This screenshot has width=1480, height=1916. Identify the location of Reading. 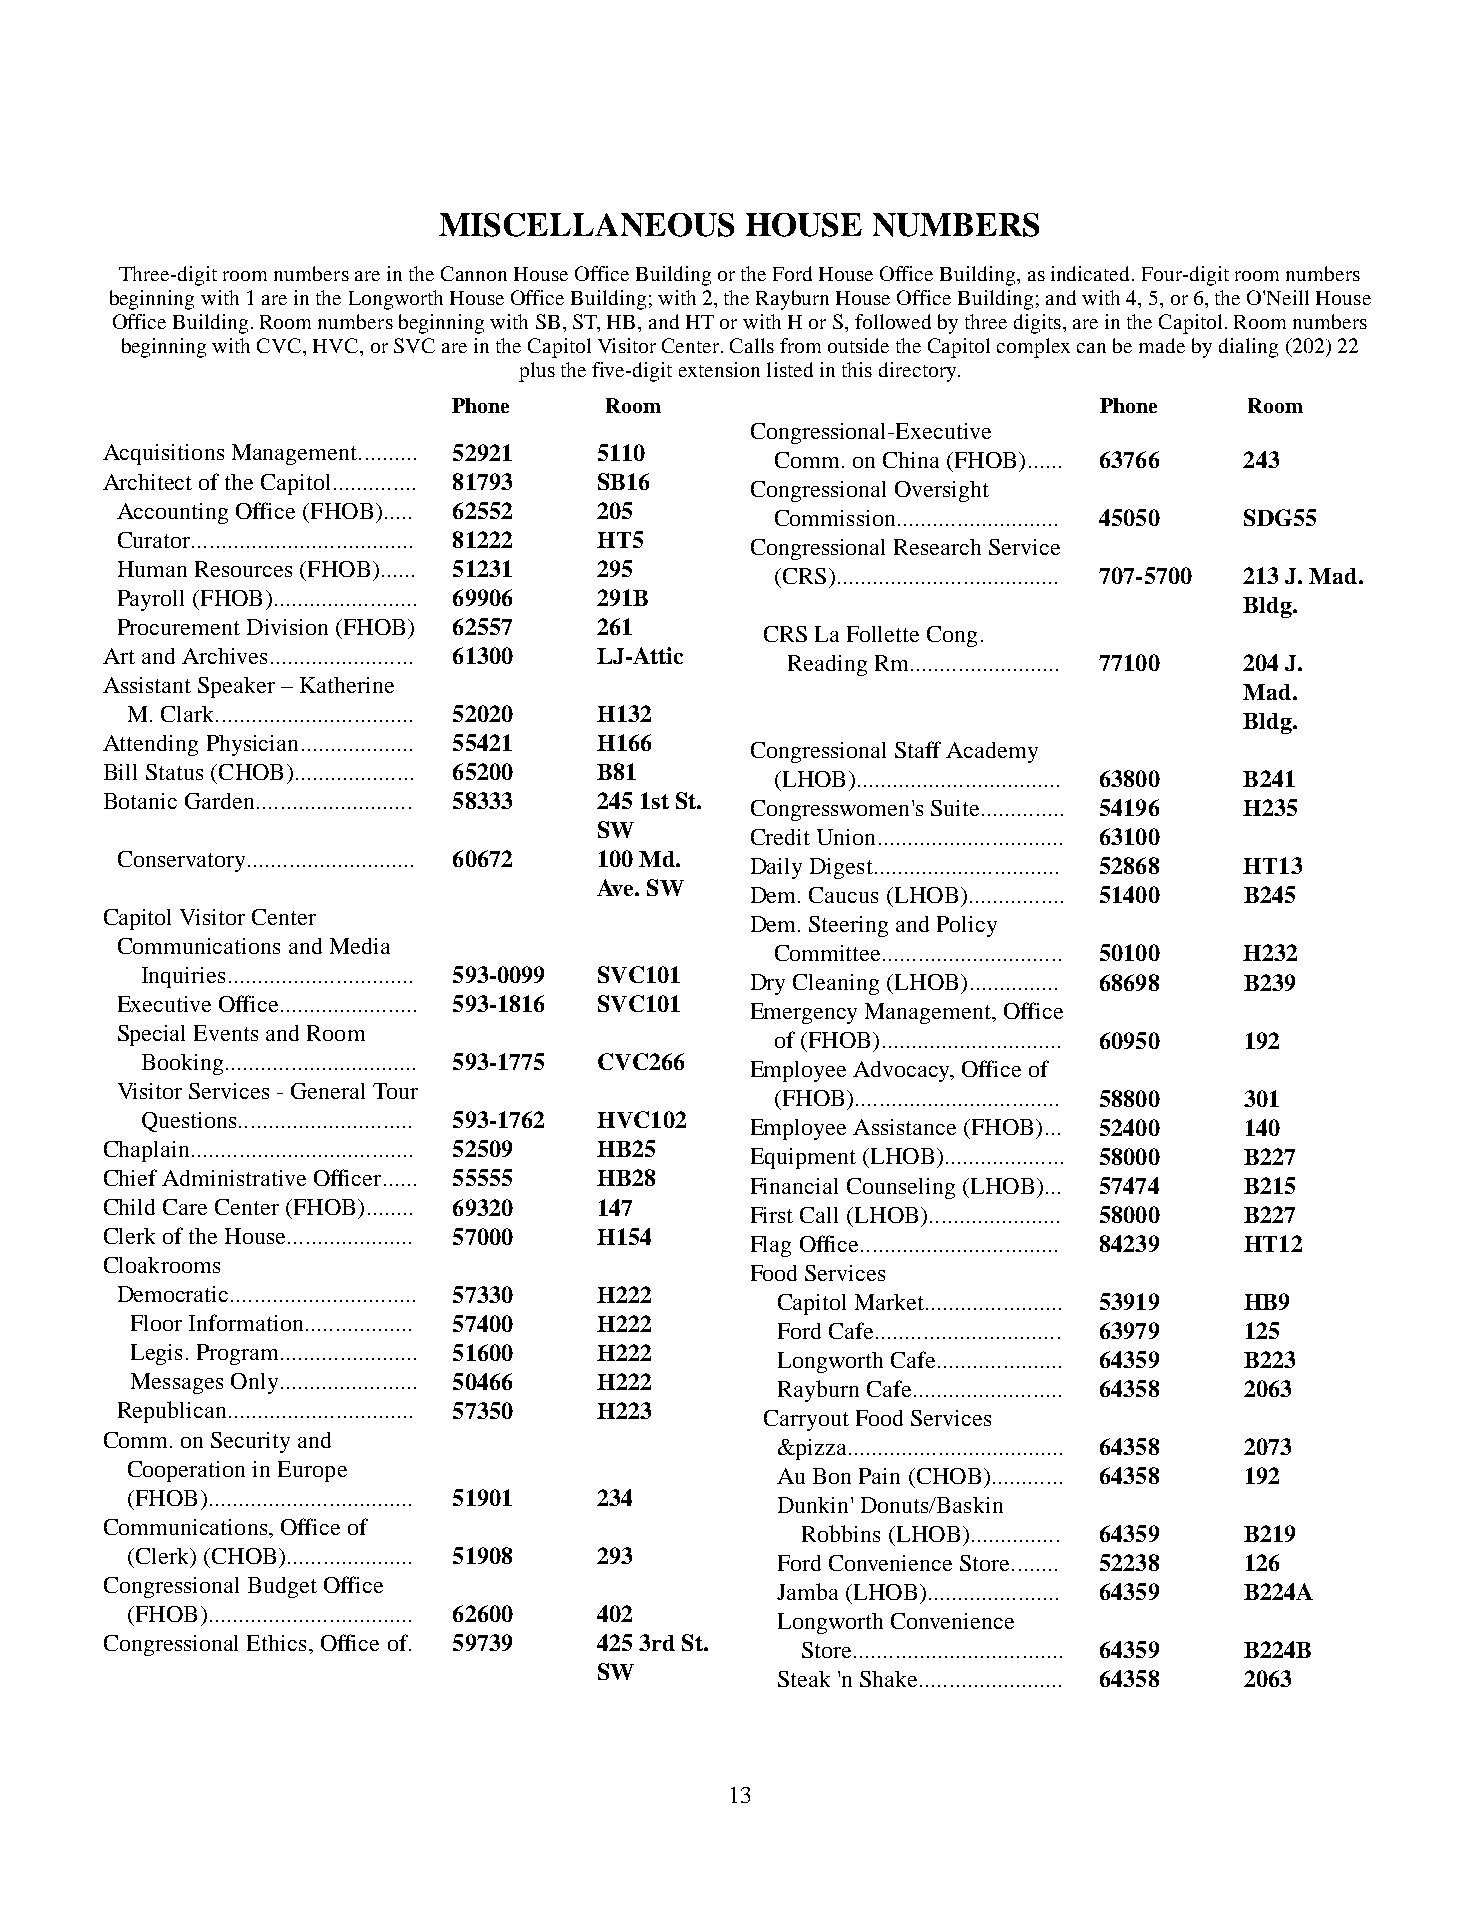
(827, 665).
